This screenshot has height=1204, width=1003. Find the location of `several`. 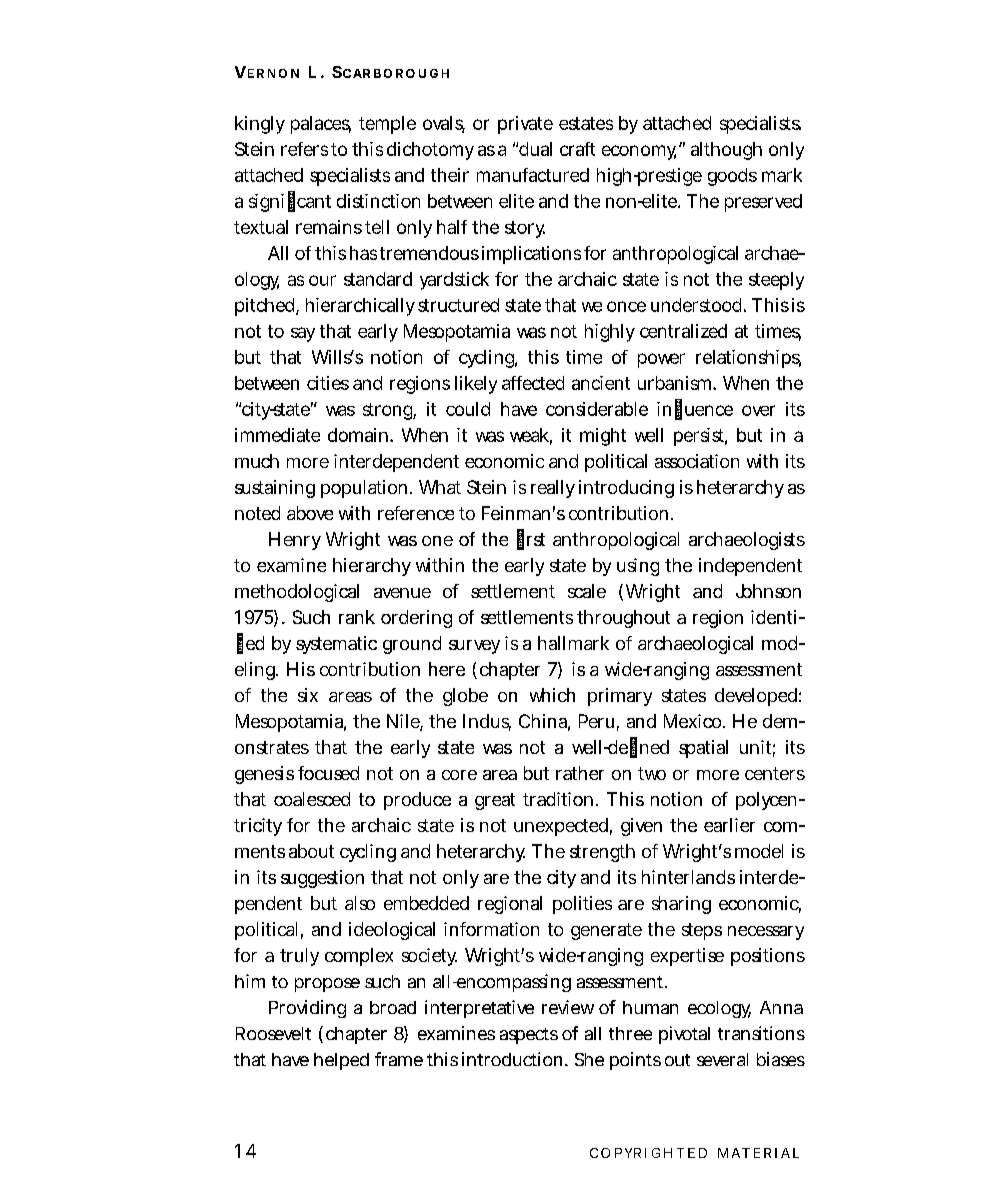

several is located at coordinates (722, 1059).
